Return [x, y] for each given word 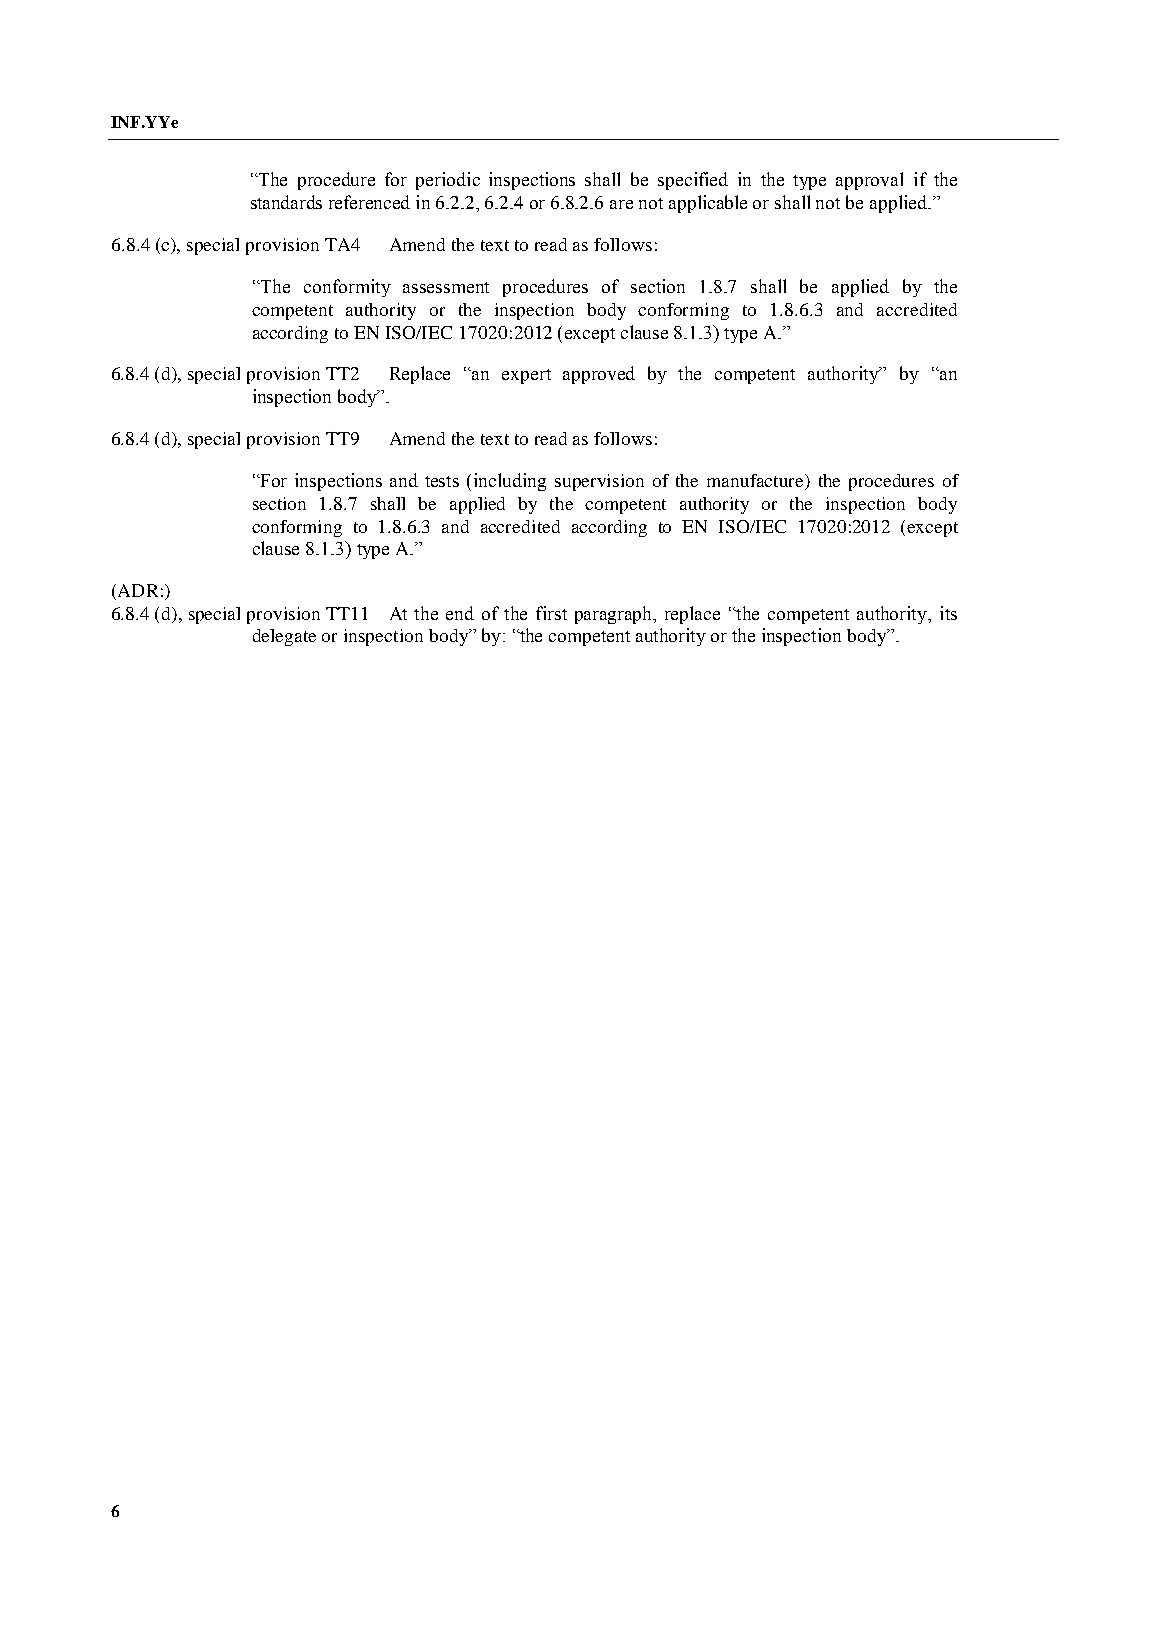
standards [286, 202]
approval [869, 181]
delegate [284, 637]
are [621, 204]
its [948, 613]
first [551, 613]
